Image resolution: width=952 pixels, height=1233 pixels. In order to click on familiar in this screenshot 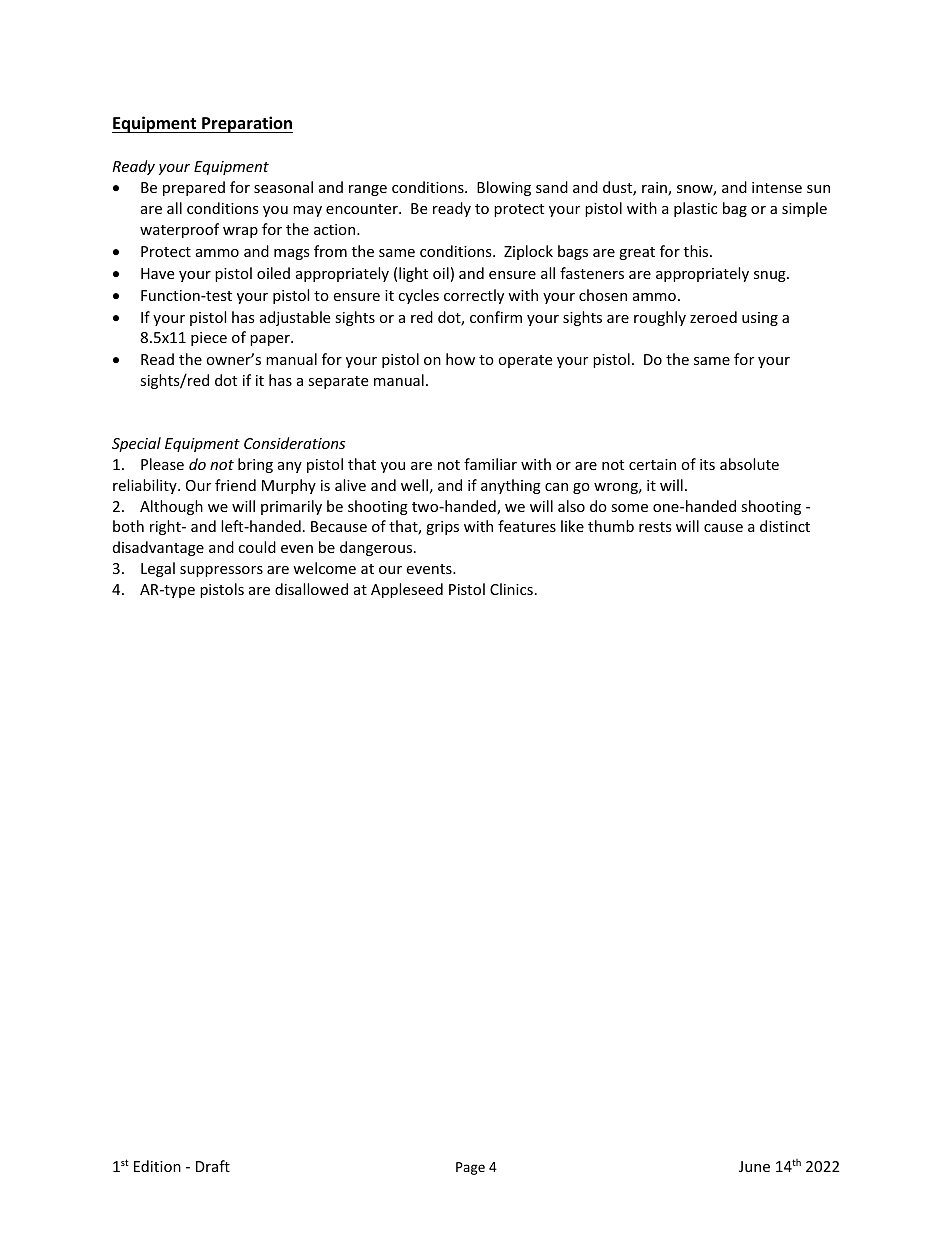, I will do `click(490, 464)`.
